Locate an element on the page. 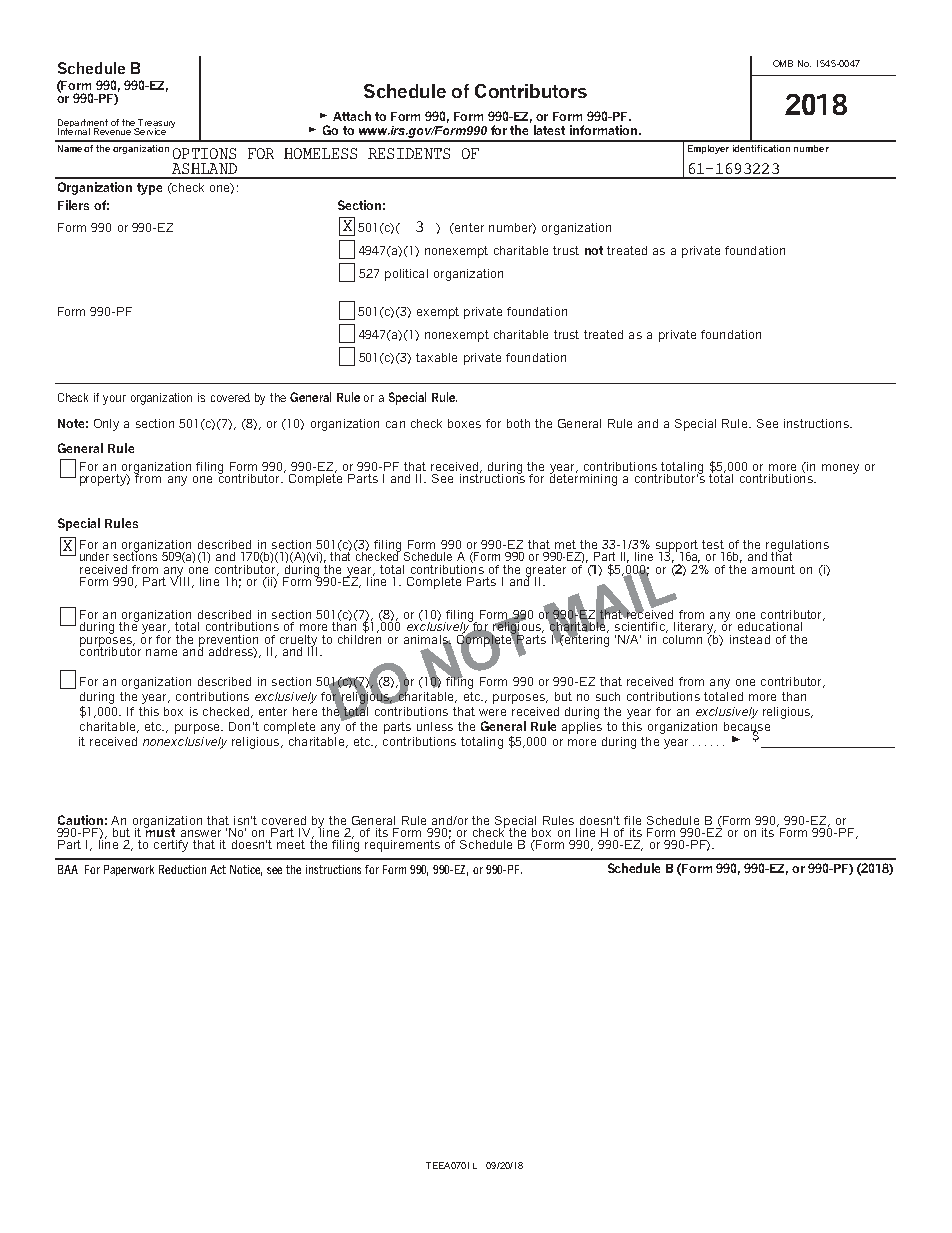 Image resolution: width=952 pixels, height=1233 pixels. instead is located at coordinates (750, 639).
